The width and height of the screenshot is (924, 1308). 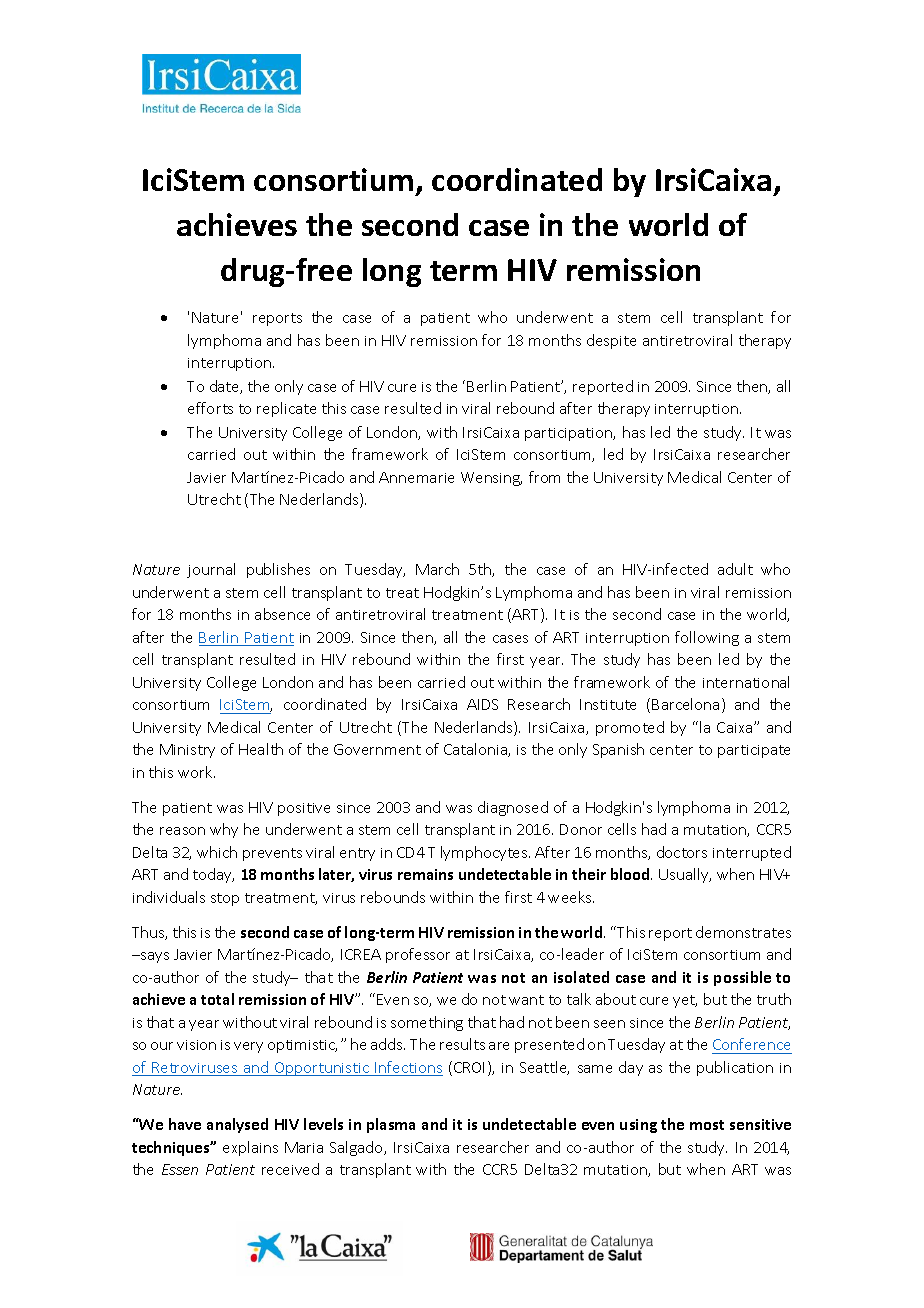 What do you see at coordinates (224, 830) in the screenshot?
I see `why` at bounding box center [224, 830].
